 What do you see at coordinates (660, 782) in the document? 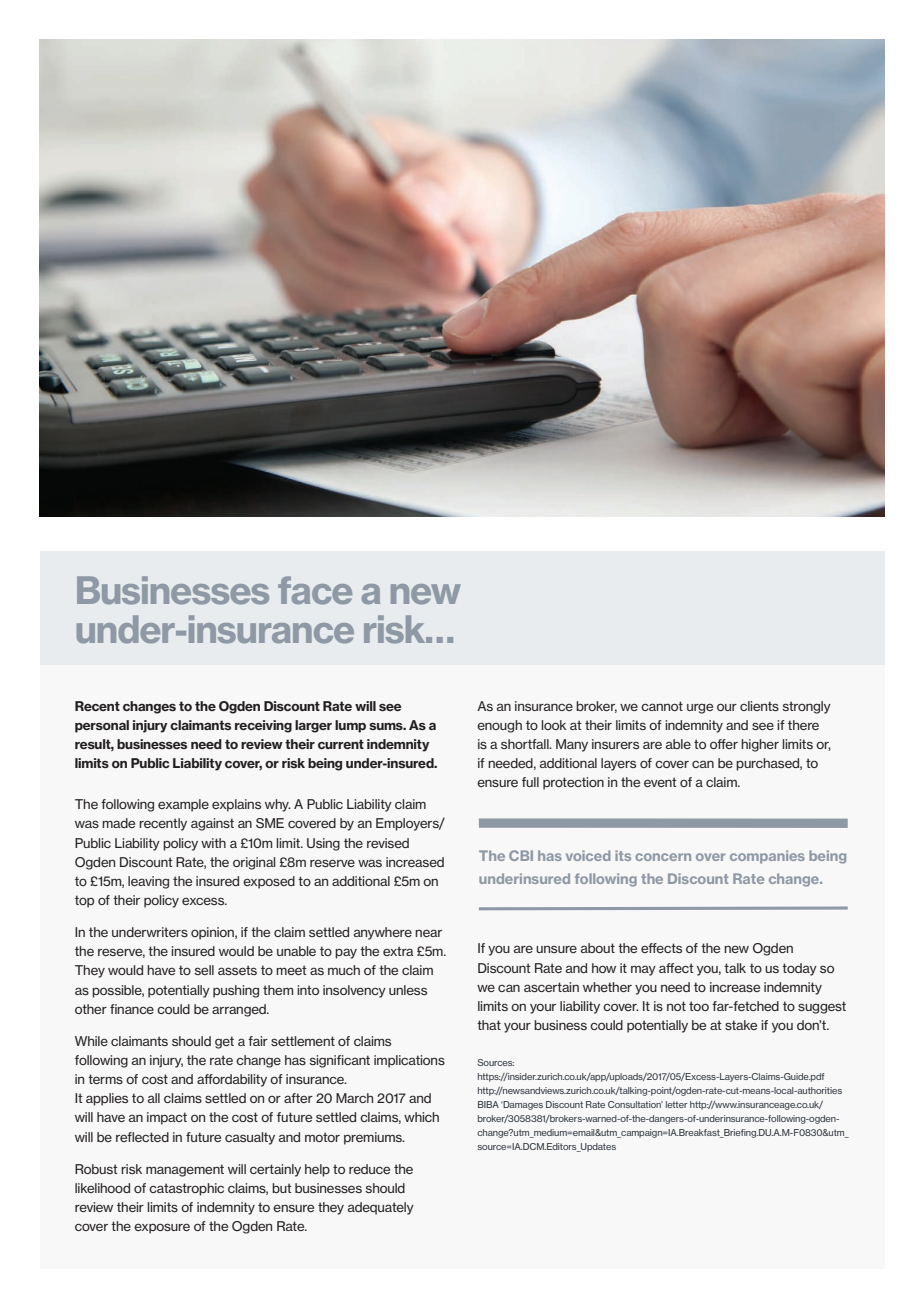
I see `event` at bounding box center [660, 782].
